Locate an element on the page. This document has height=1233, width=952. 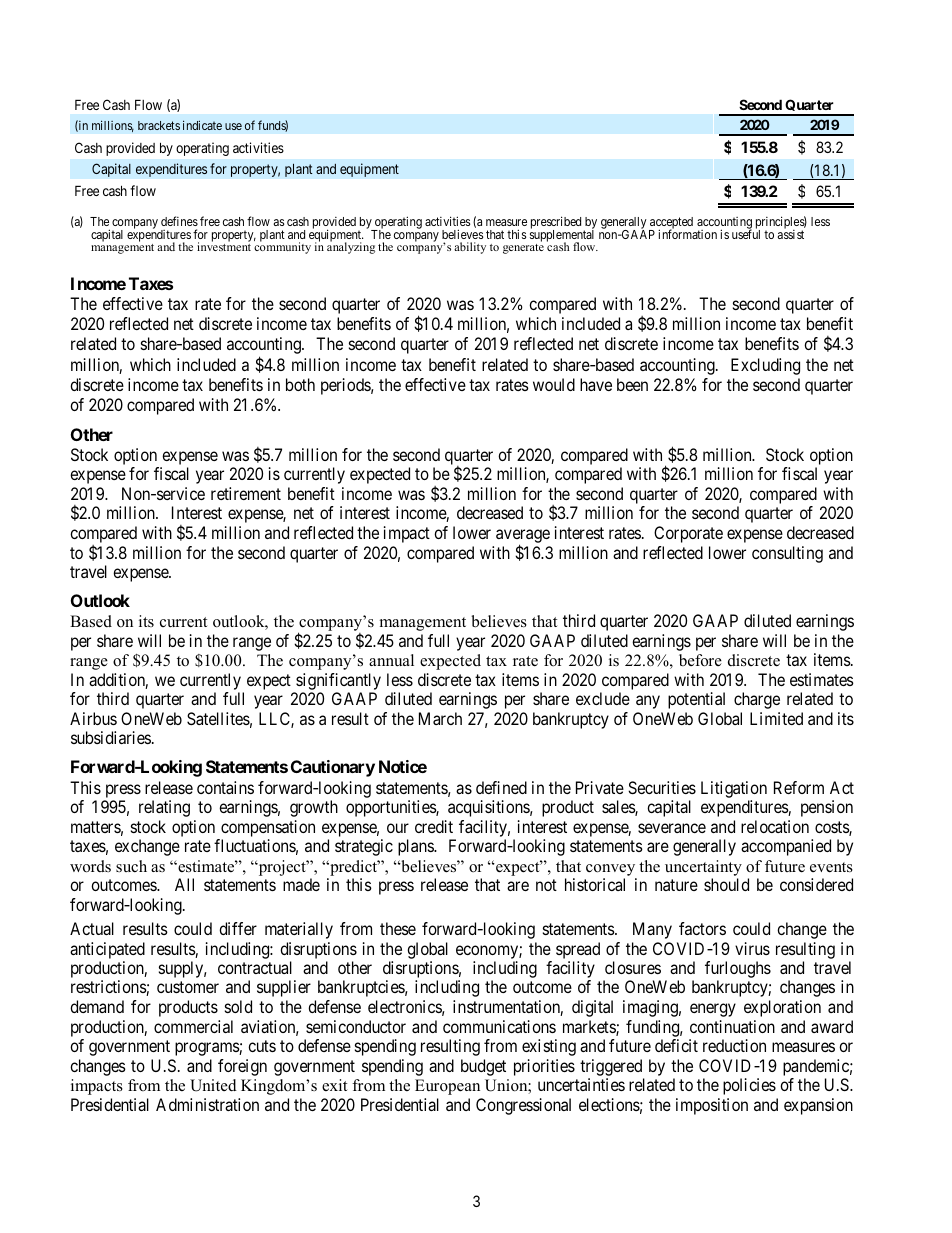
useful is located at coordinates (746, 233).
